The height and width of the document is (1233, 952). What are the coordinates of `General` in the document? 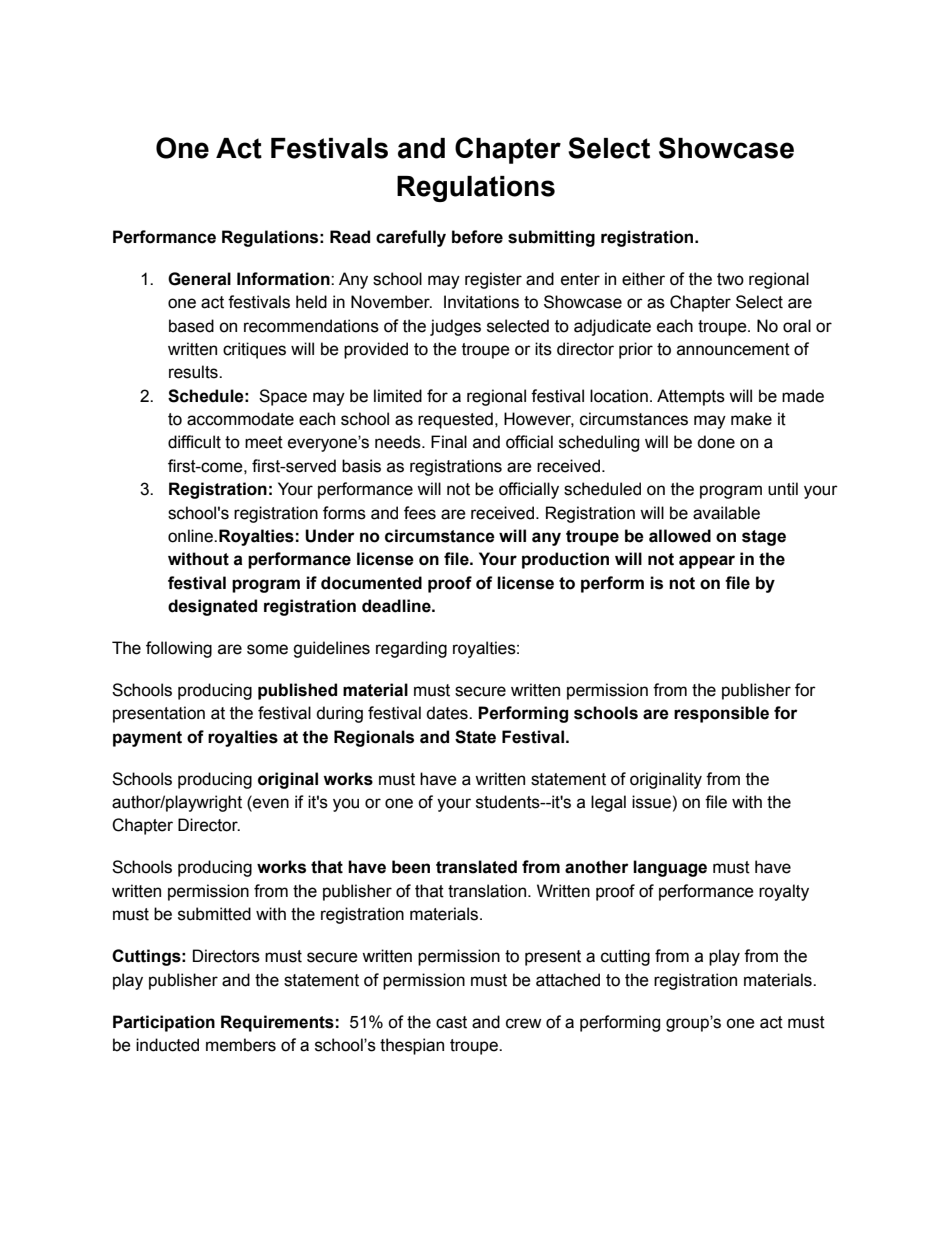 It's located at (199, 279).
